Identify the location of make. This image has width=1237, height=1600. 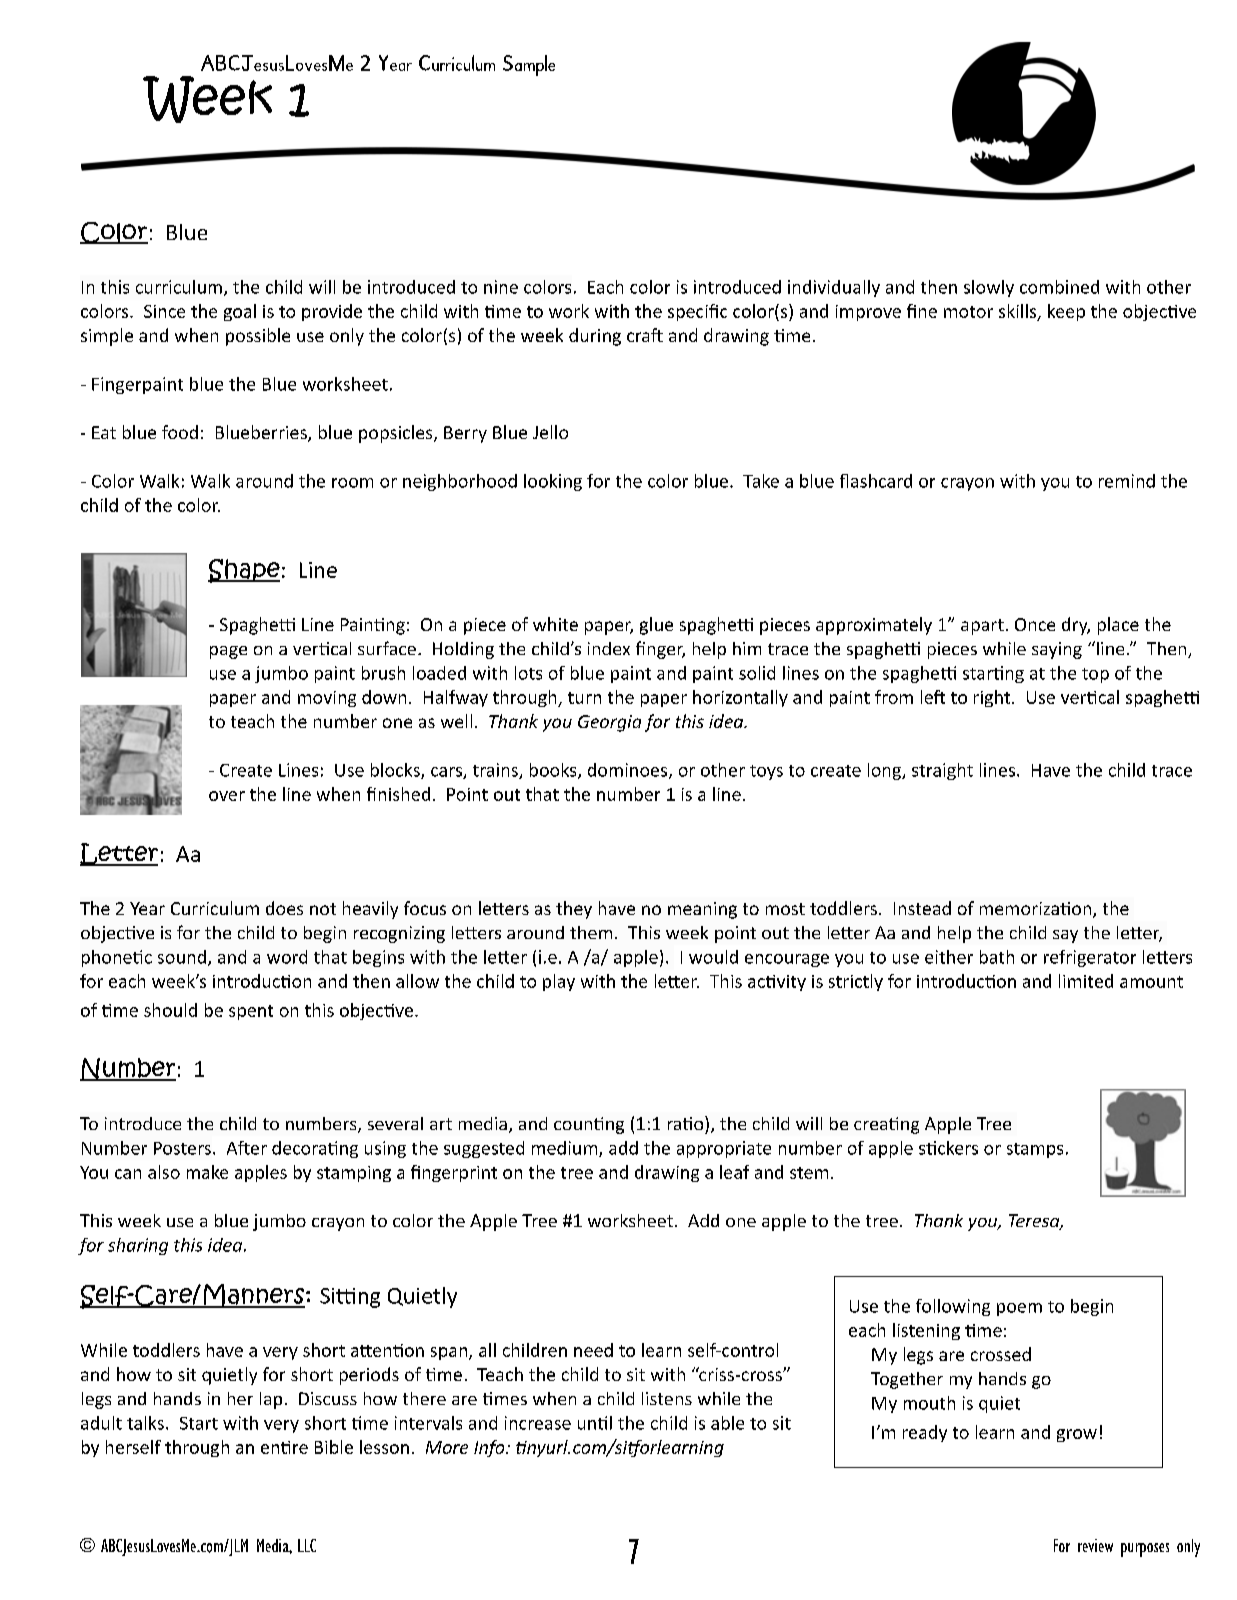
(207, 1172).
